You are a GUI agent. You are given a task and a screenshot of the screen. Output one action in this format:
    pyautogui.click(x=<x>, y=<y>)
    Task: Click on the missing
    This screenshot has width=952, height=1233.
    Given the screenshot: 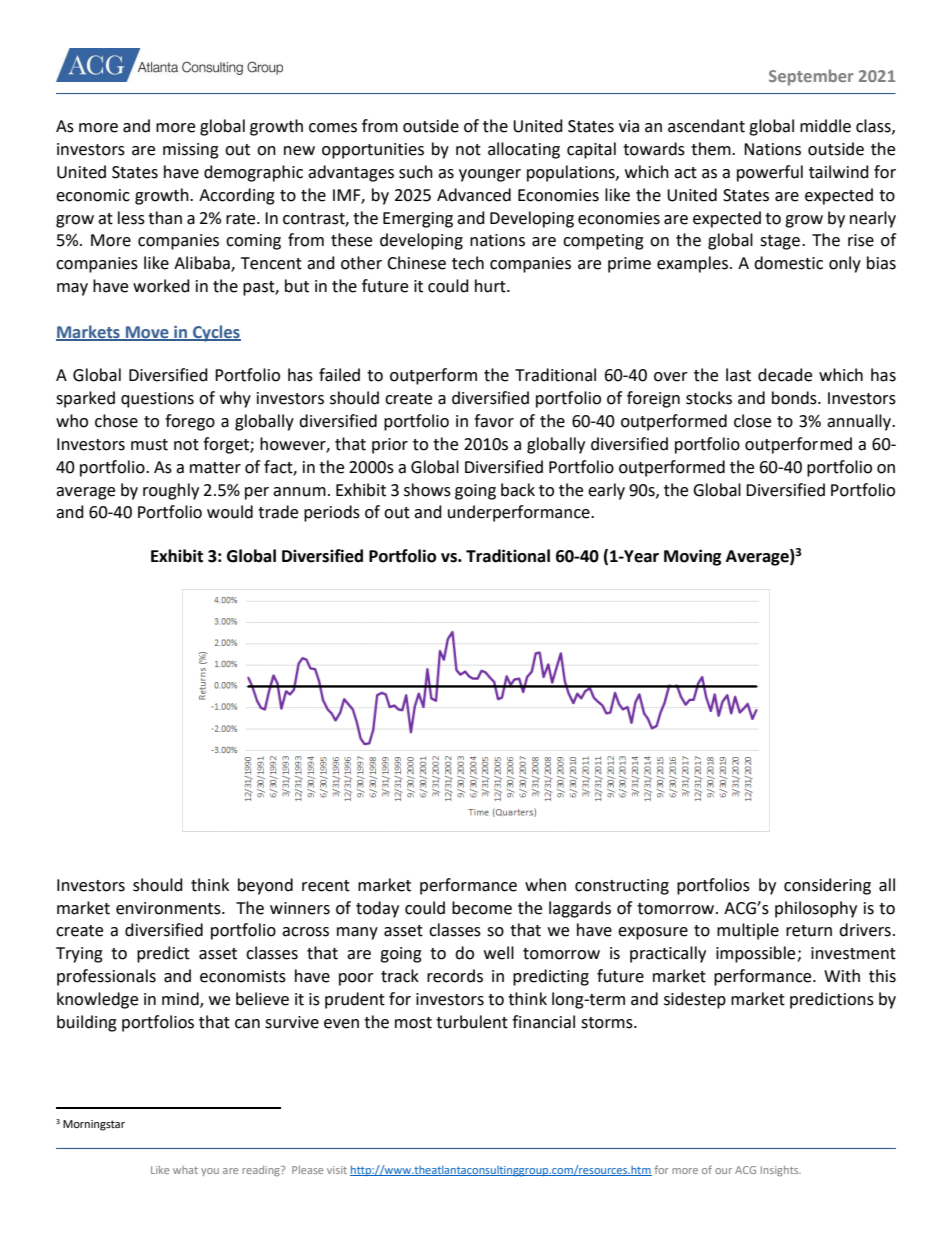 What is the action you would take?
    pyautogui.click(x=191, y=151)
